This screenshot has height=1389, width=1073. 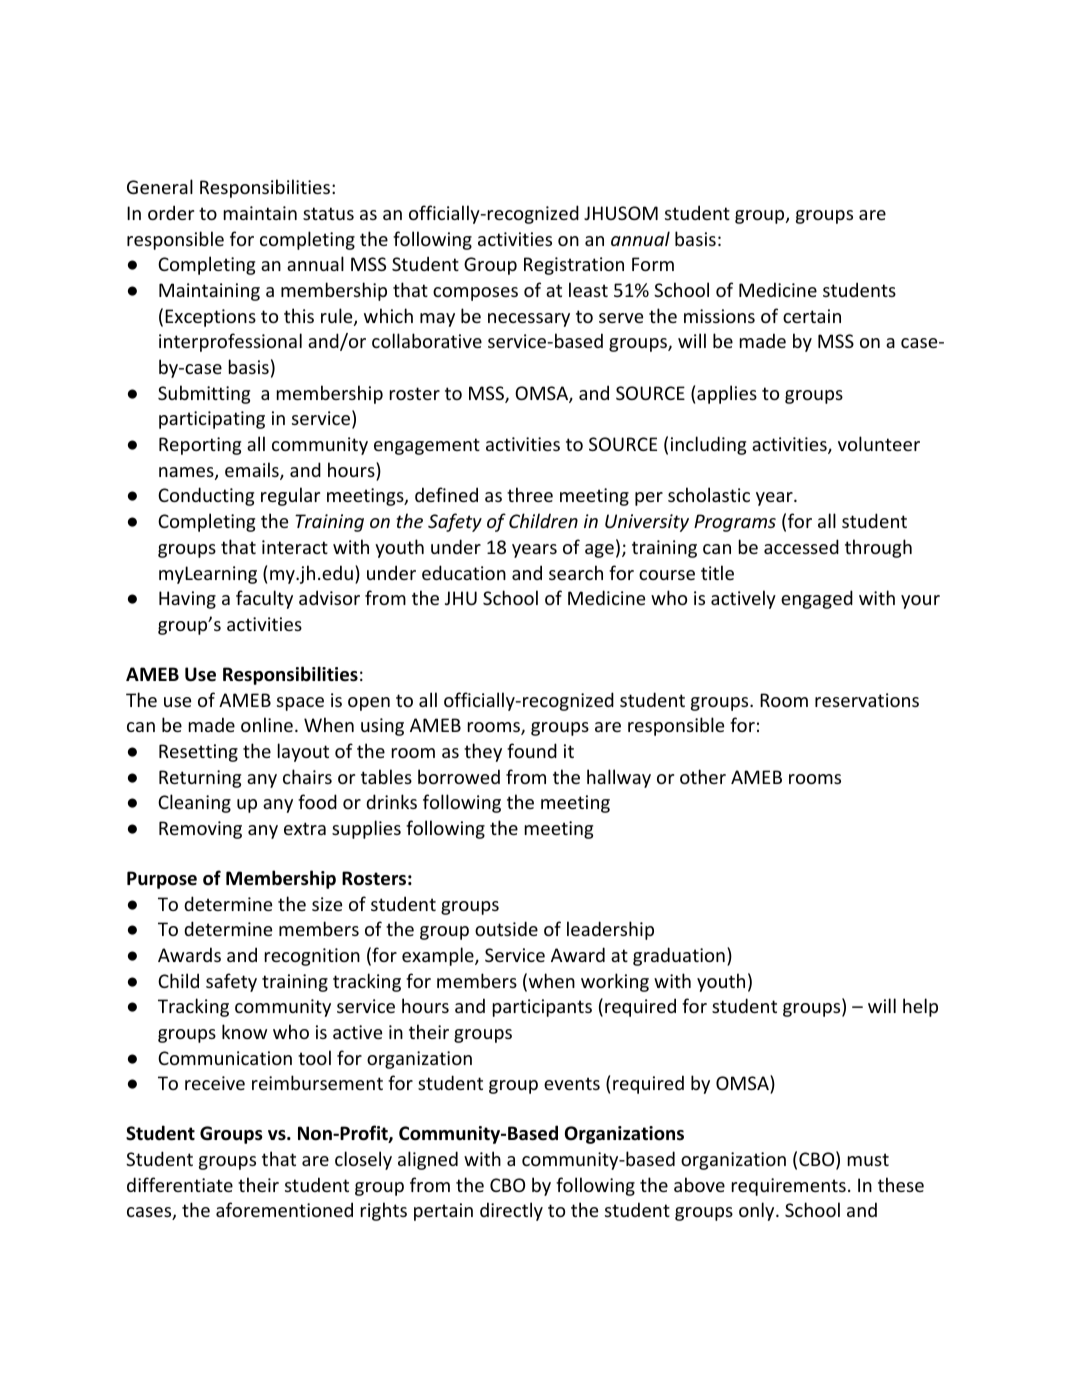 I want to click on certain, so click(x=812, y=316).
